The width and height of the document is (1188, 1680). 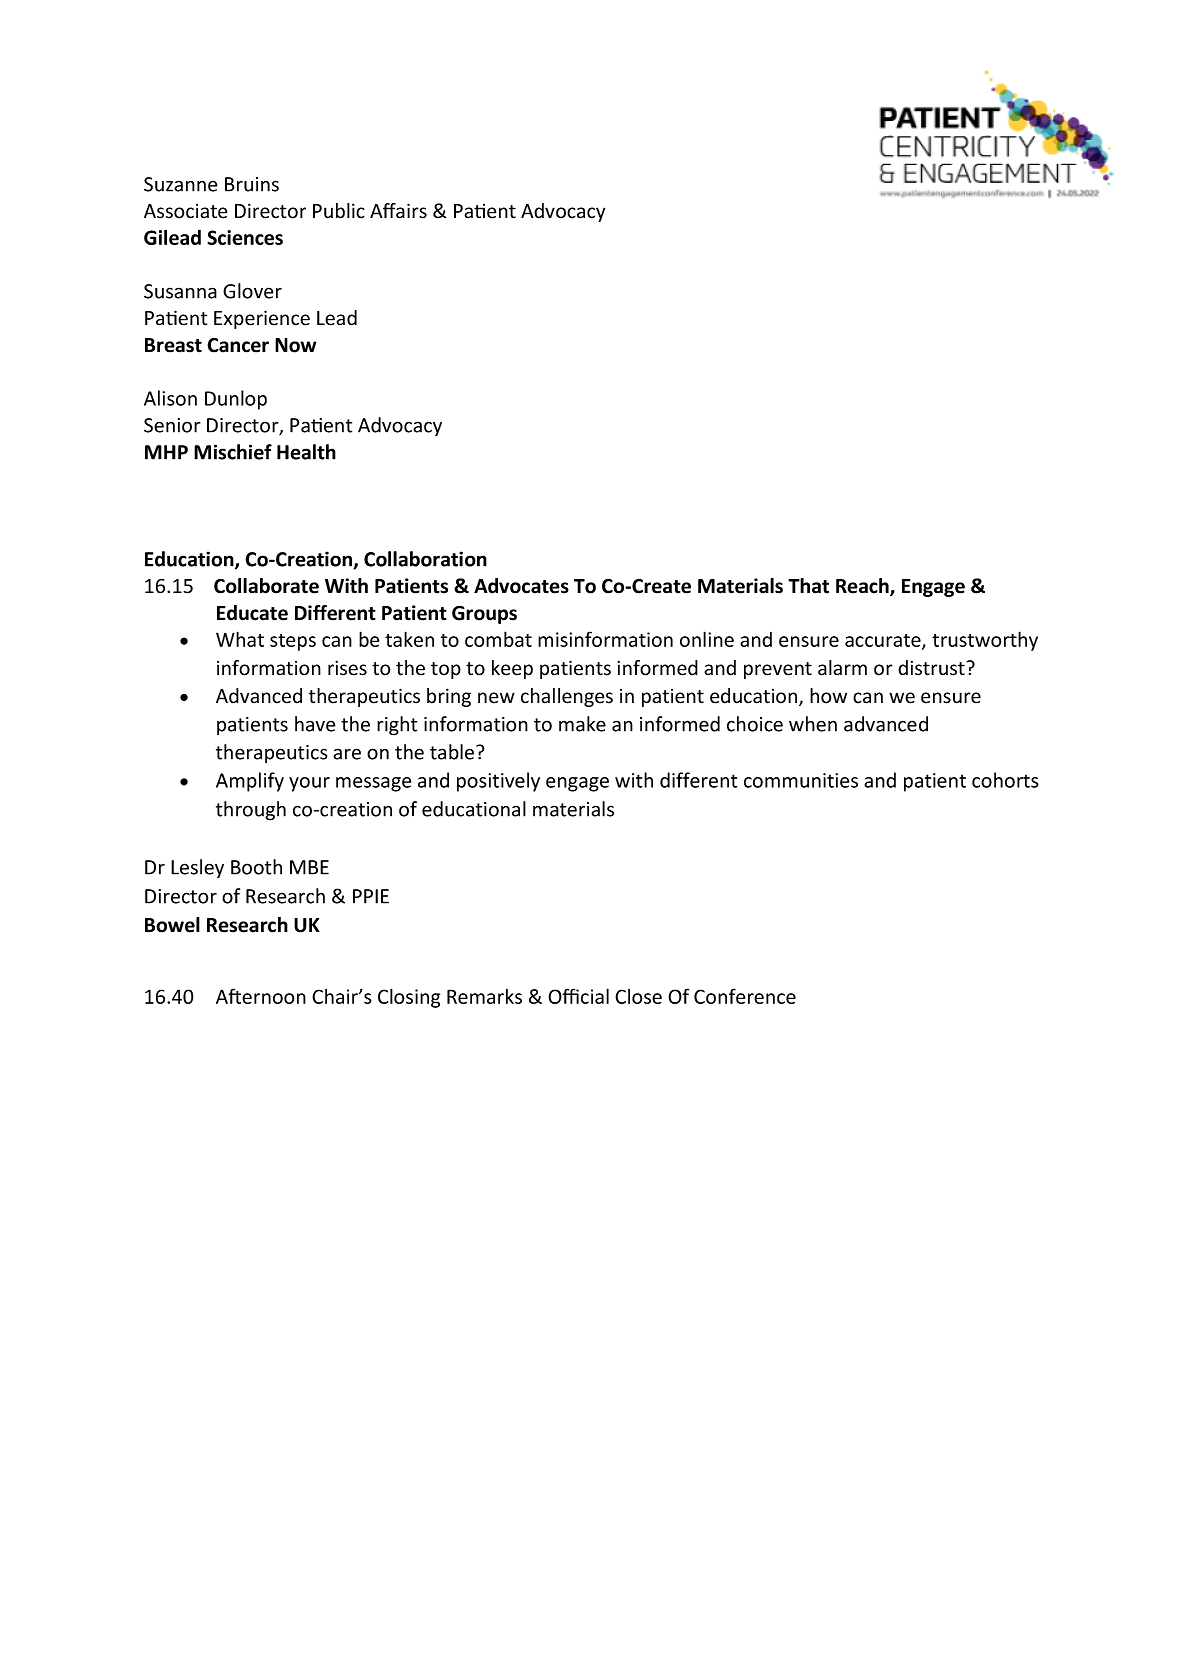 What do you see at coordinates (398, 211) in the document?
I see `Affairs` at bounding box center [398, 211].
